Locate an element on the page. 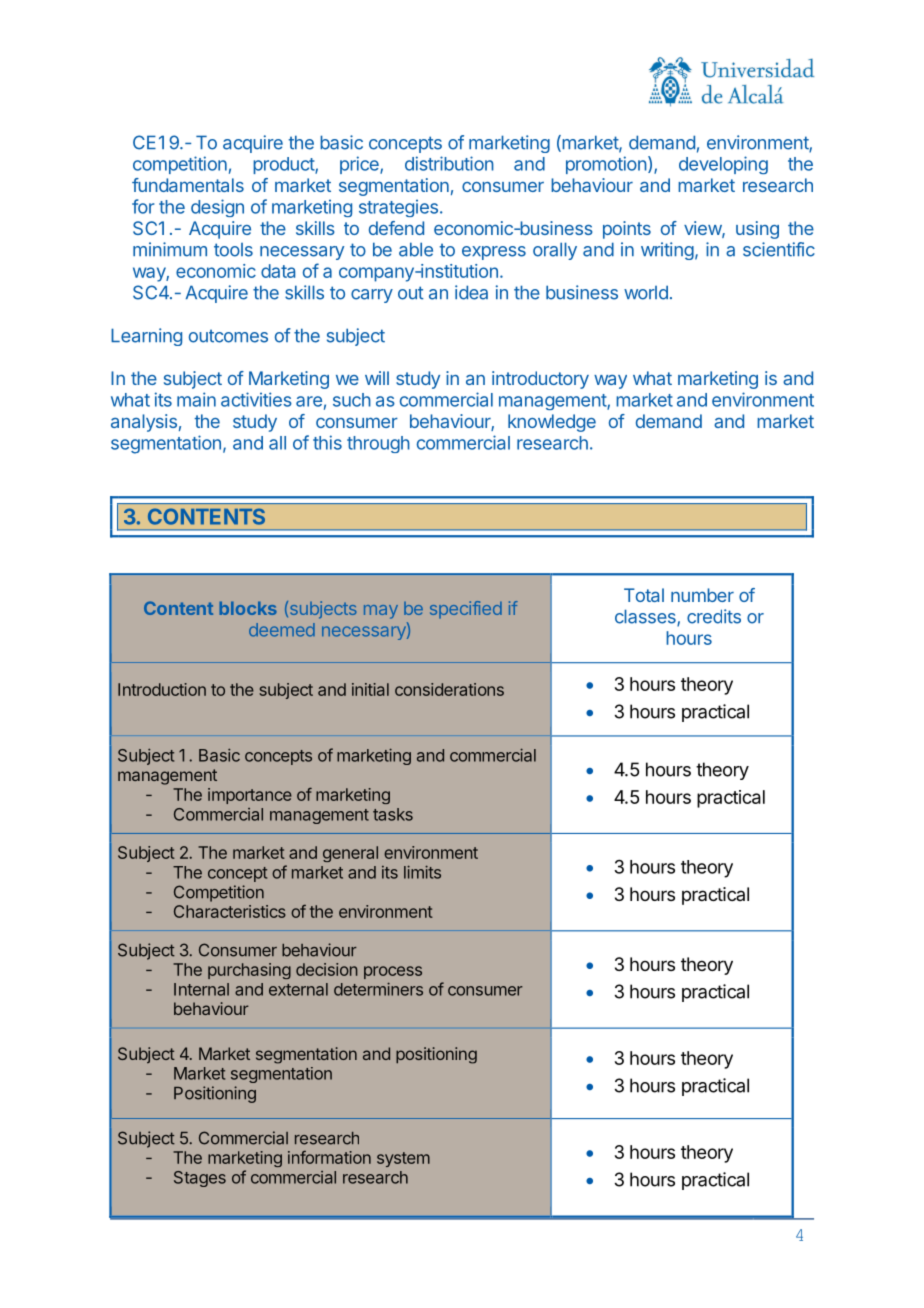 This page has width=924, height=1308. main is located at coordinates (196, 399).
